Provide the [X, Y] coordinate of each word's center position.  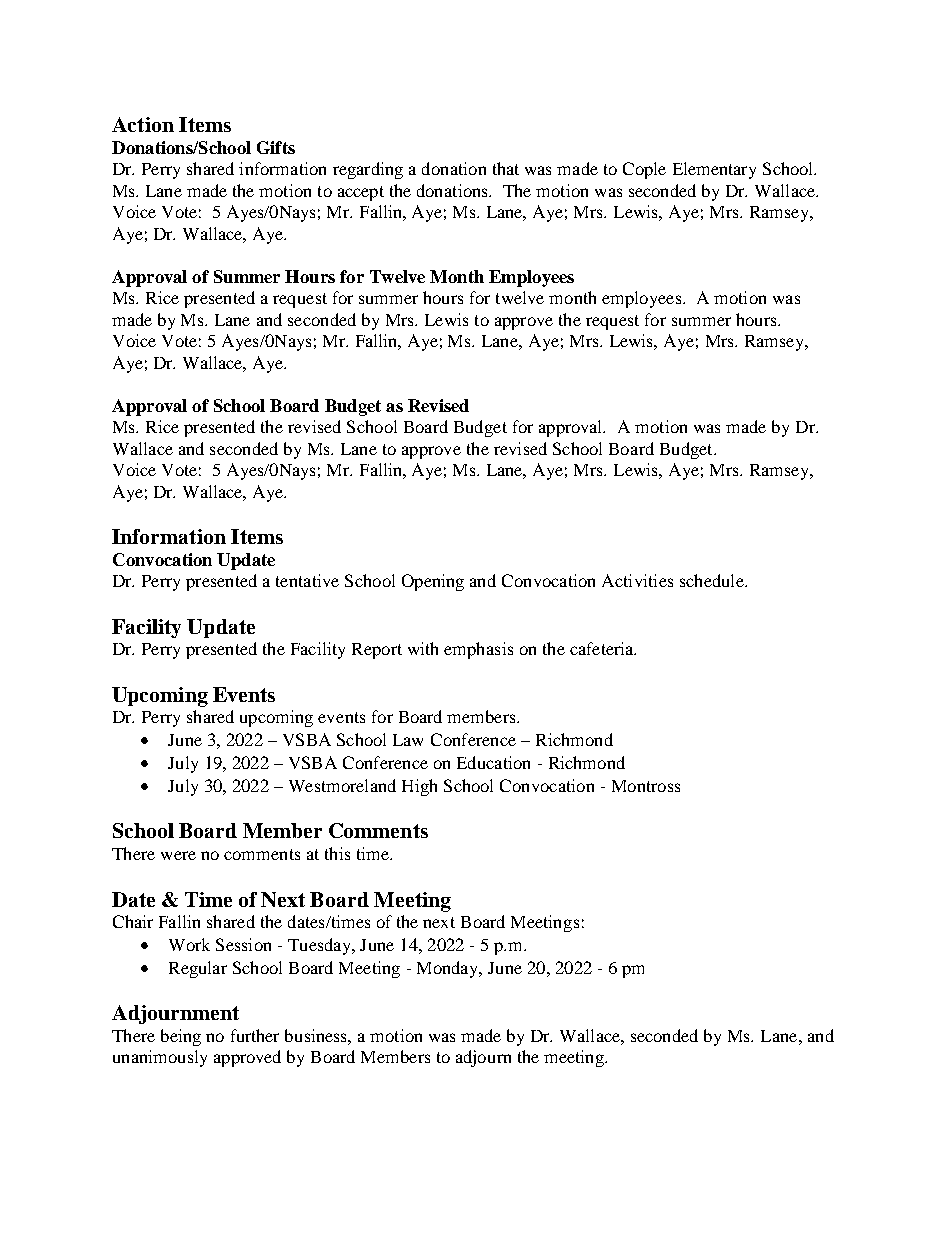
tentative [307, 580]
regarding [368, 170]
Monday [449, 969]
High [419, 787]
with [423, 648]
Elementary [714, 170]
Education [493, 762]
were [178, 855]
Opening [433, 582]
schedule [713, 580]
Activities [637, 580]
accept [361, 193]
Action [143, 124]
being [181, 1037]
